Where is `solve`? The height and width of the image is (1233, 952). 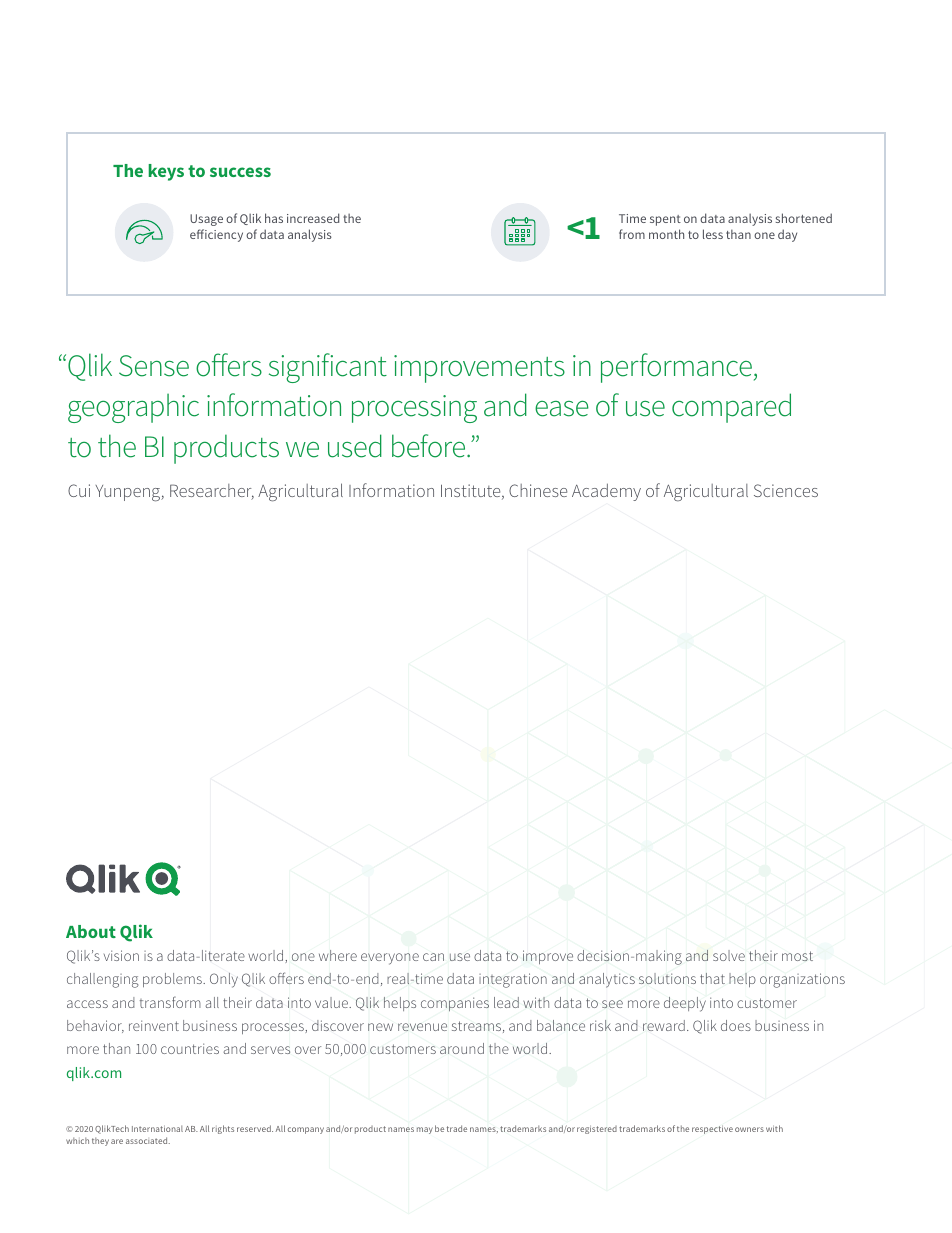
solve is located at coordinates (729, 955).
